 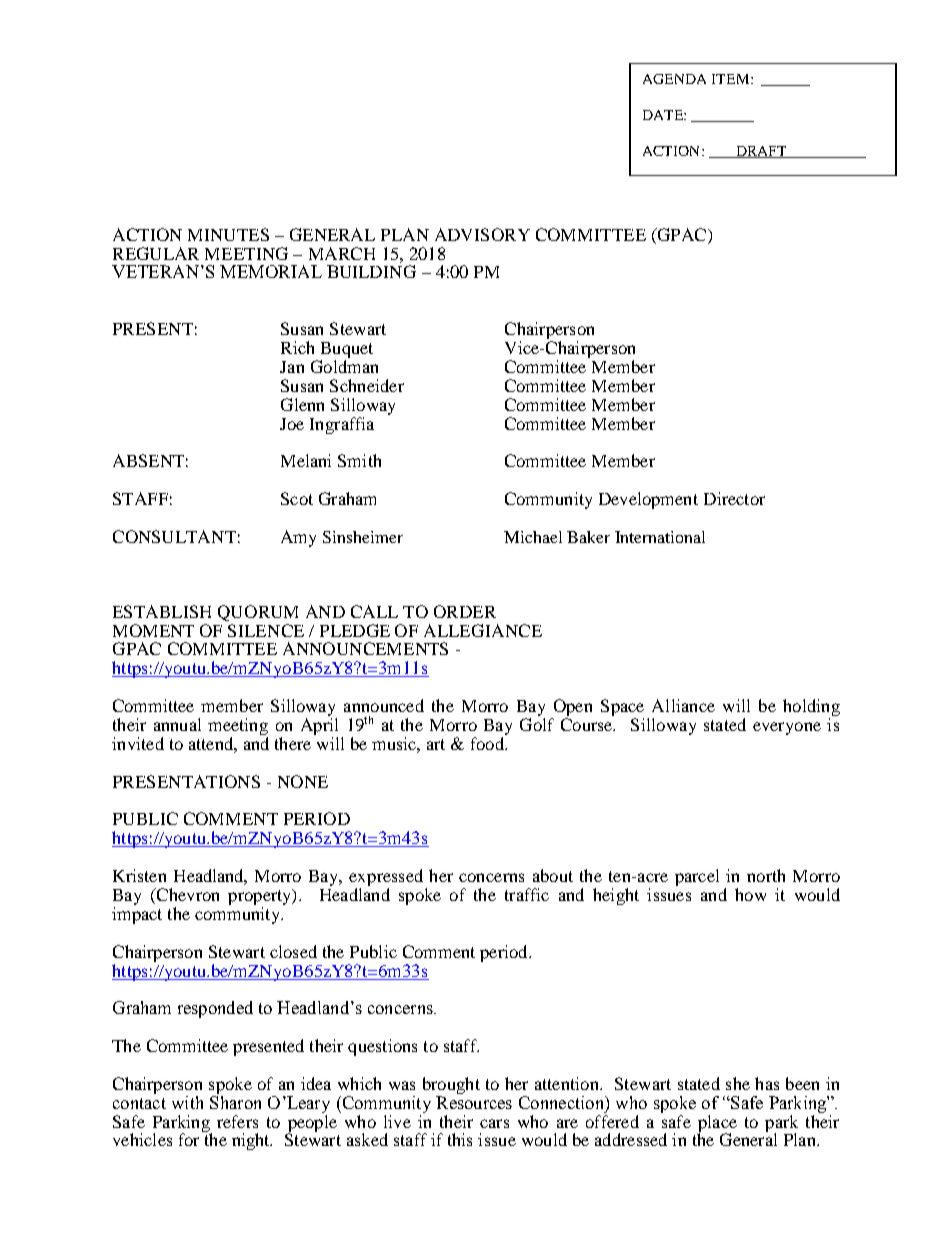 I want to click on Sharon, so click(x=235, y=1101).
